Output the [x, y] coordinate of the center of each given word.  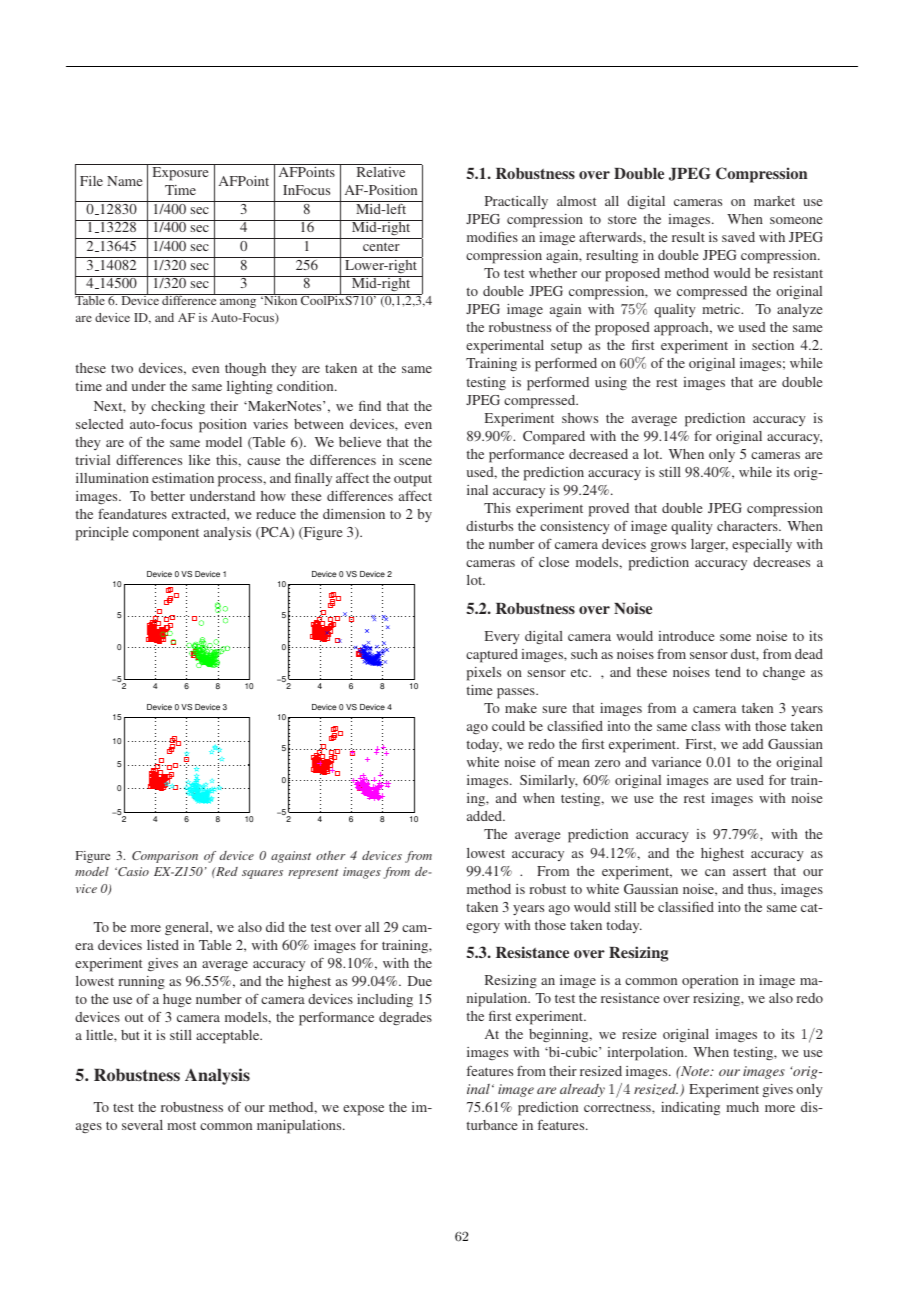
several [142, 1125]
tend [728, 672]
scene [415, 461]
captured [492, 656]
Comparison [165, 857]
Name [124, 181]
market [774, 201]
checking [178, 407]
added [486, 816]
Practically [516, 202]
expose [363, 1110]
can [715, 872]
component [166, 534]
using [611, 383]
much [742, 1107]
